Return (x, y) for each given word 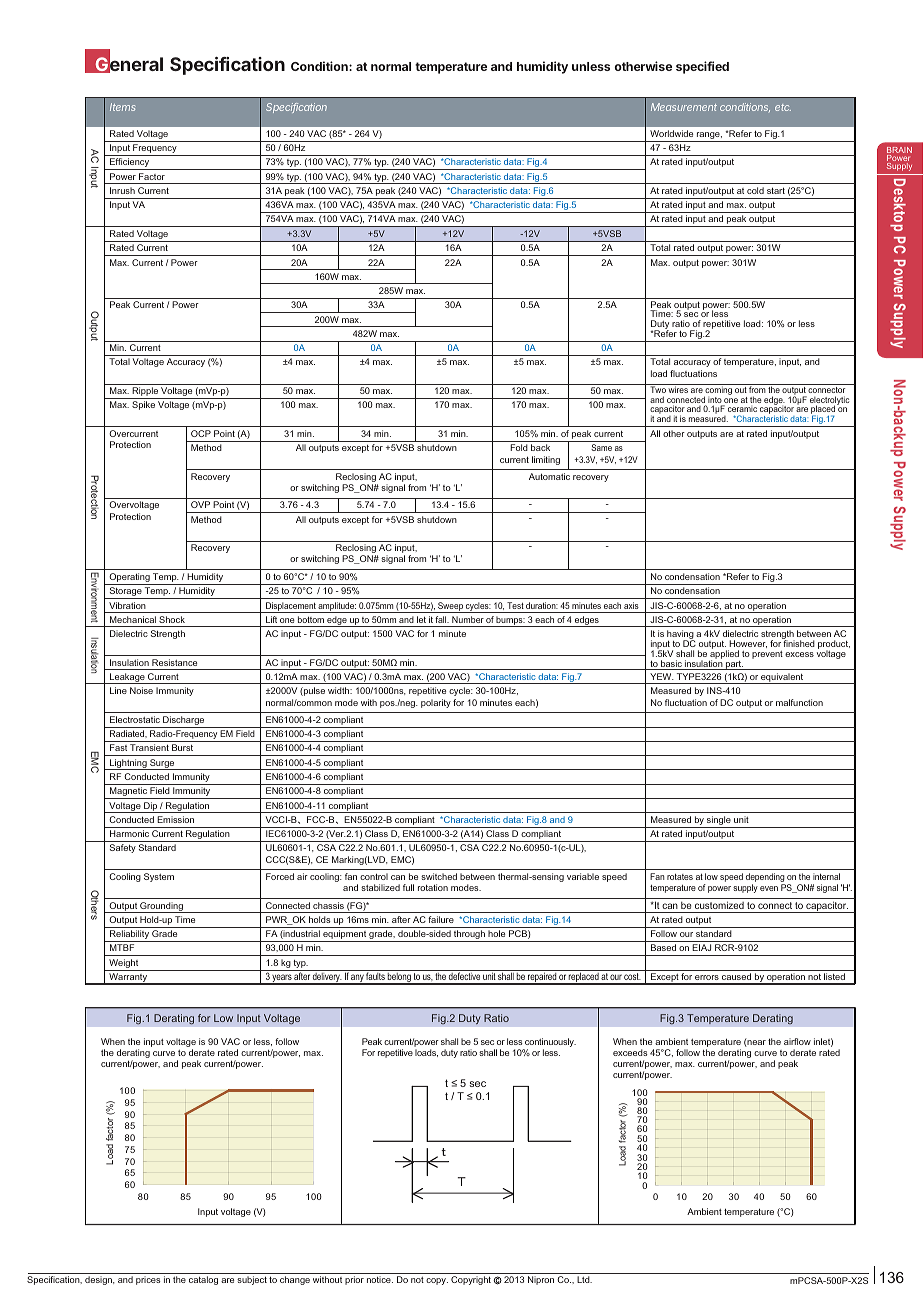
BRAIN (899, 151)
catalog (203, 1280)
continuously (549, 1044)
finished (798, 642)
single (719, 822)
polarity (436, 703)
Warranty (128, 979)
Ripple (145, 393)
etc (783, 107)
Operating (129, 579)
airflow (797, 1041)
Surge (162, 764)
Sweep (450, 607)
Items (122, 107)
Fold (519, 447)
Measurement (684, 107)
